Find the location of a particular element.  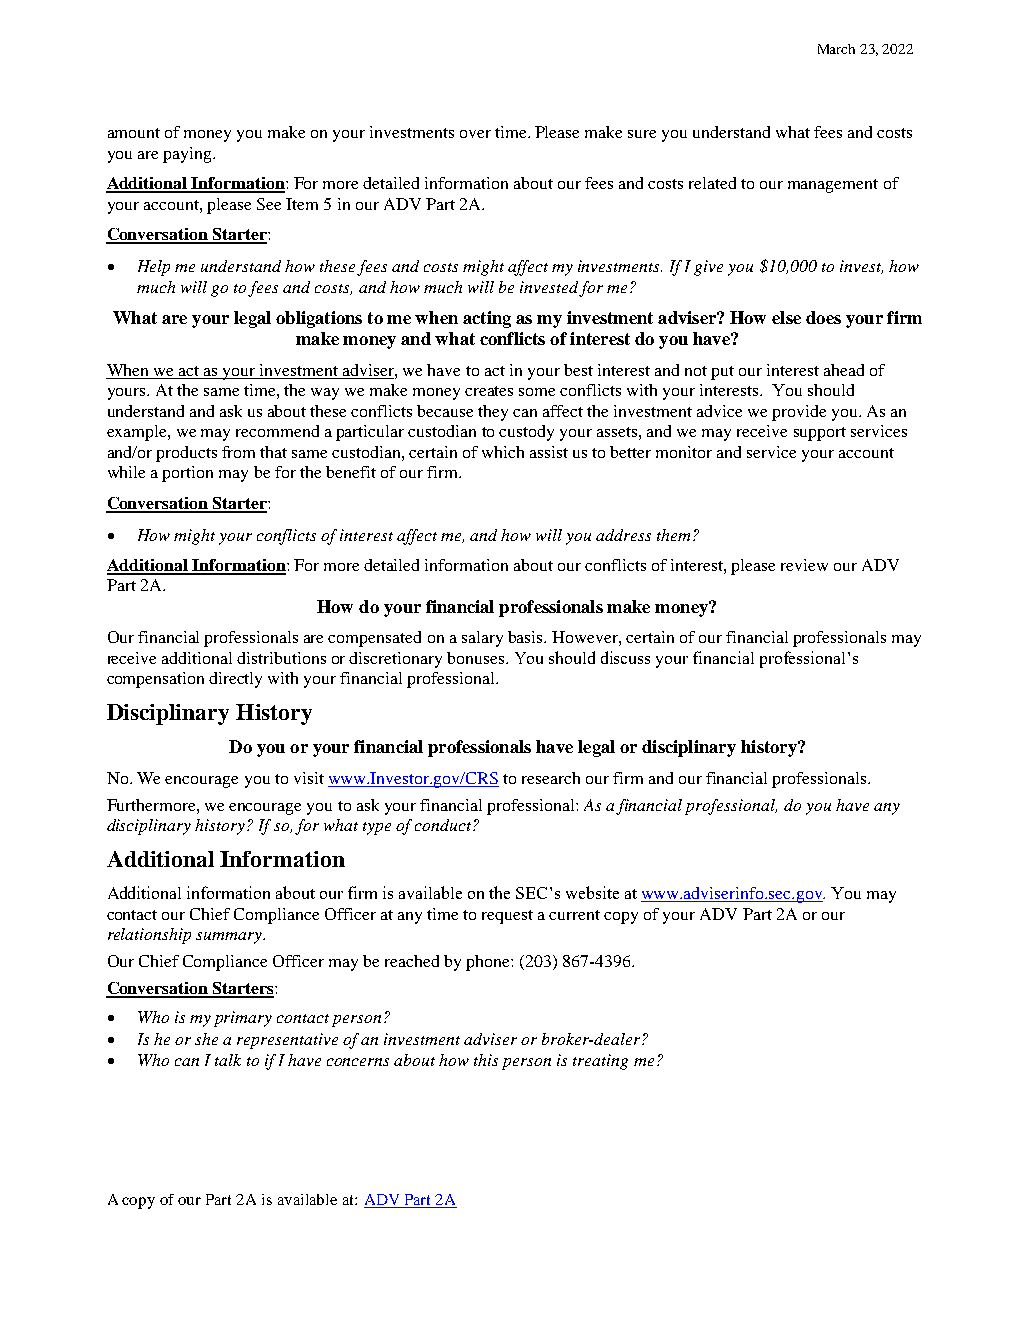

March is located at coordinates (836, 49).
